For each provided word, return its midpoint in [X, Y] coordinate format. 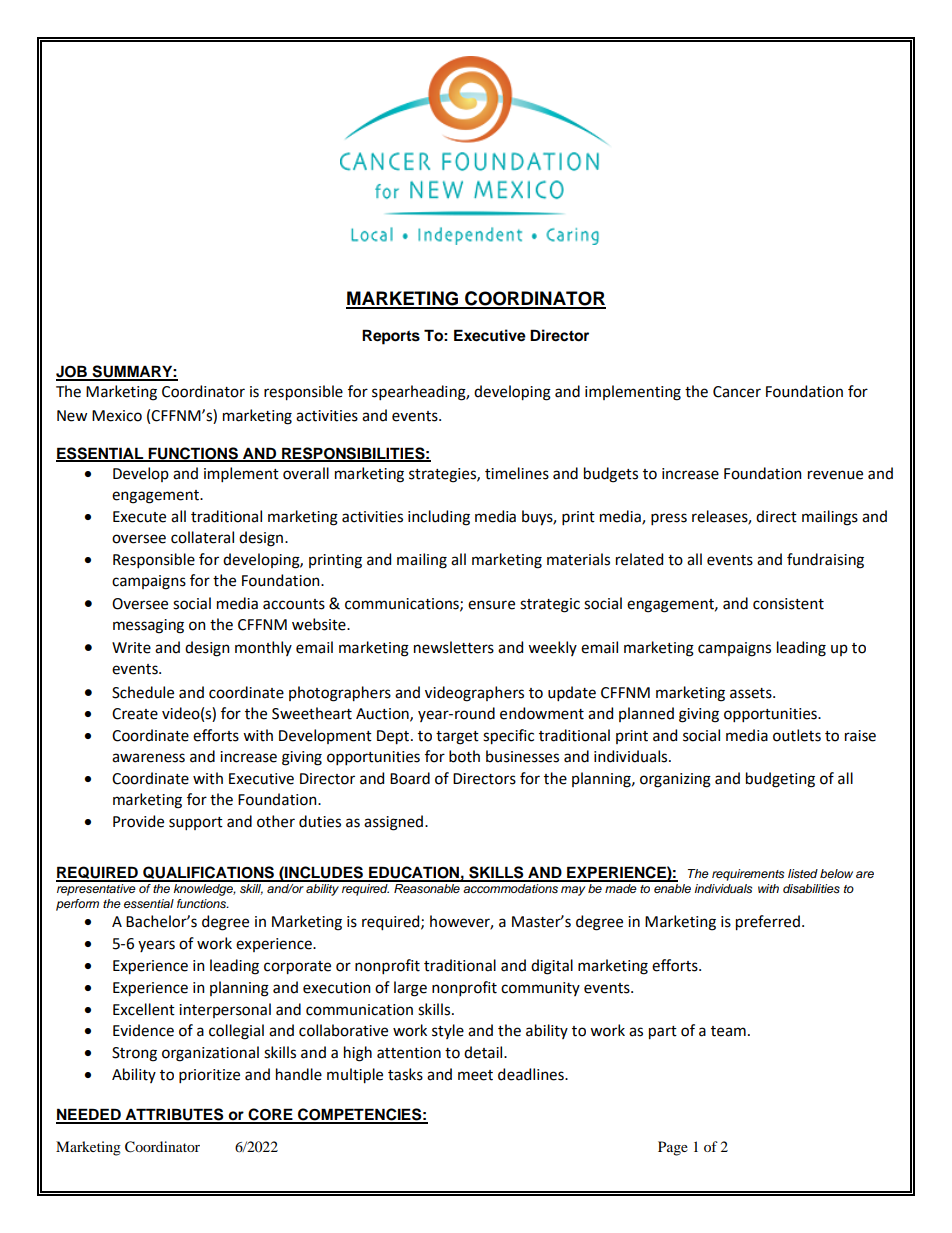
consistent [788, 604]
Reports [391, 337]
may [573, 891]
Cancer [737, 392]
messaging [148, 626]
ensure [491, 605]
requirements [748, 875]
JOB [73, 372]
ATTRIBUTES [174, 1115]
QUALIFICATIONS [209, 874]
